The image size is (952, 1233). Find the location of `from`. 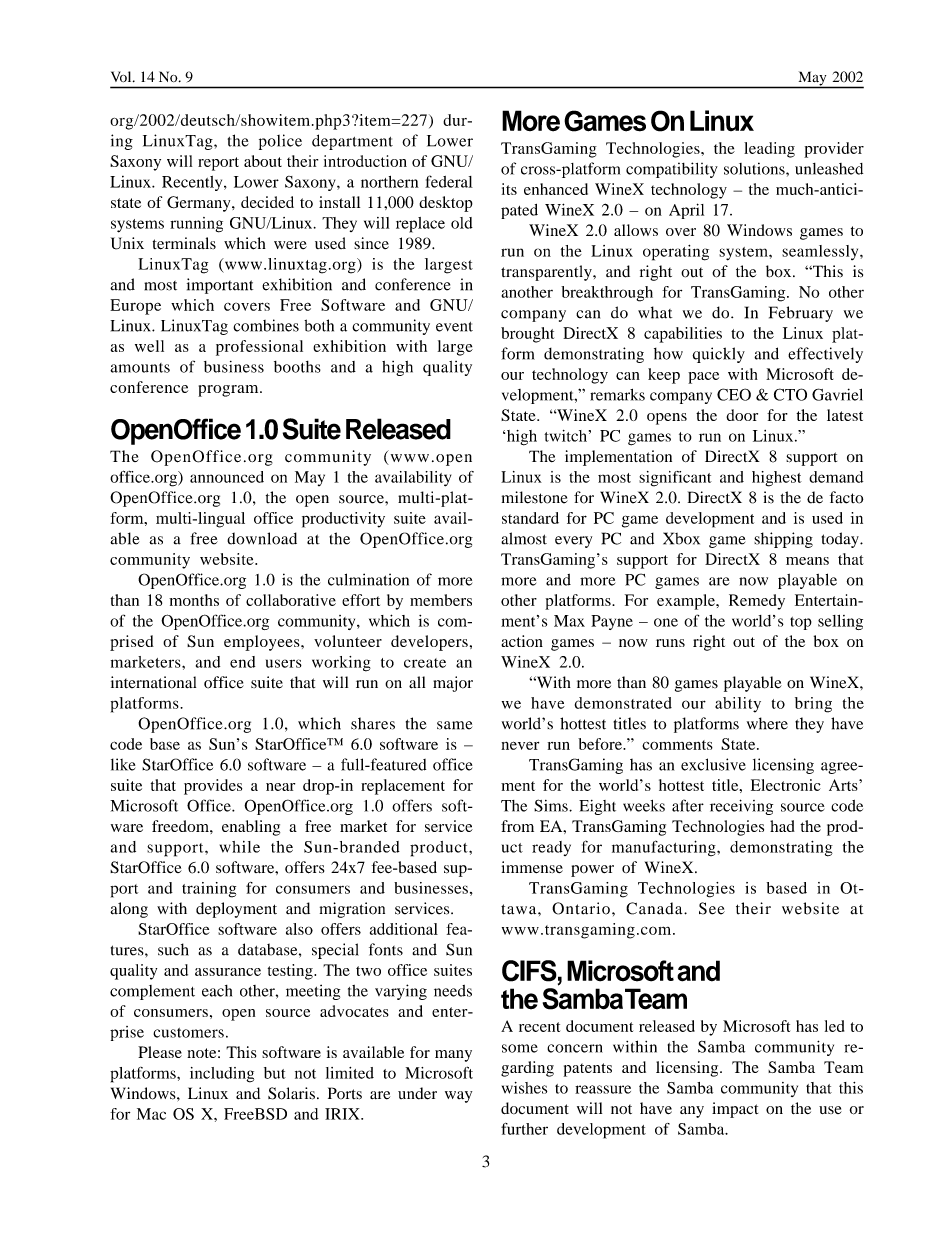

from is located at coordinates (517, 826).
